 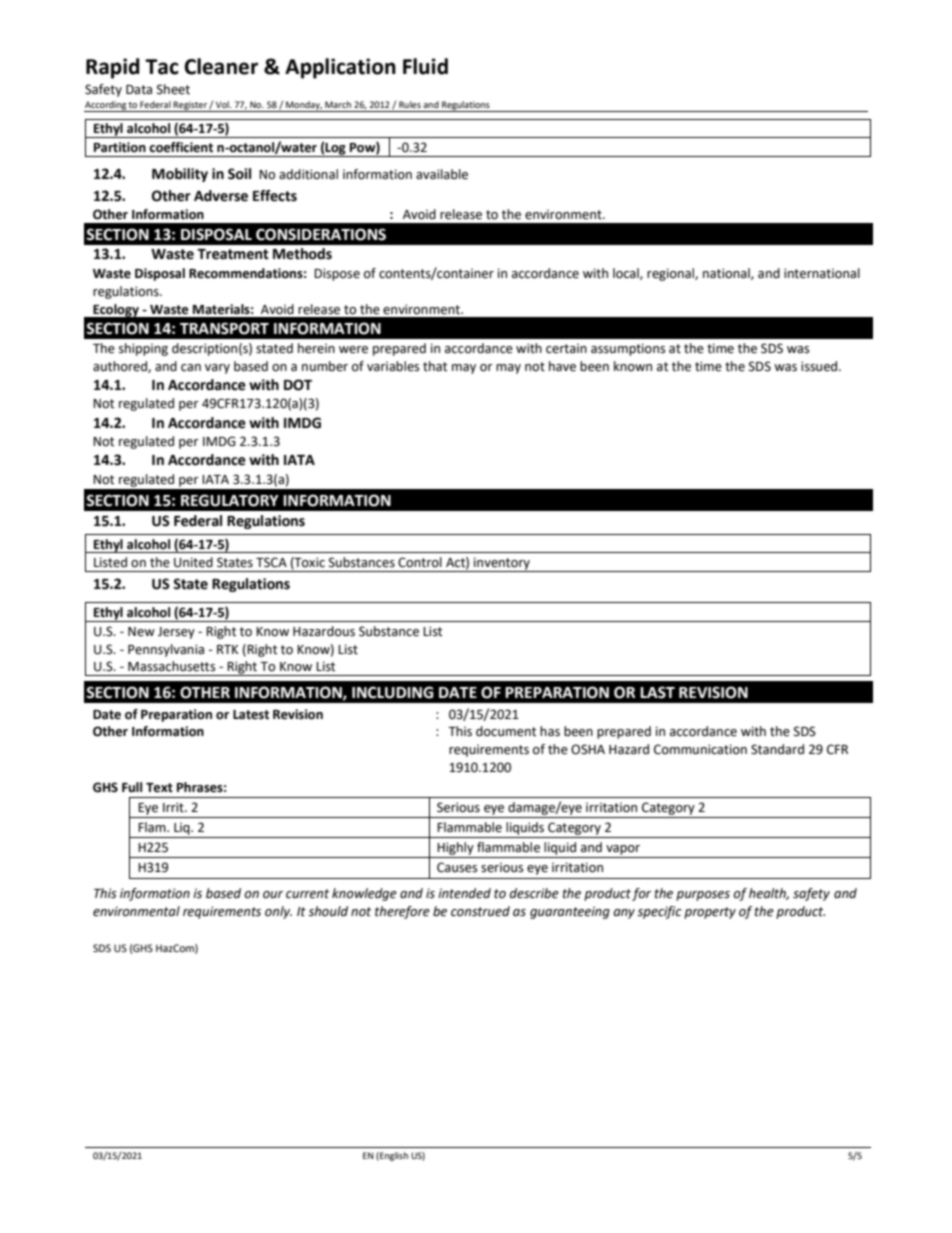 What do you see at coordinates (464, 893) in the page?
I see `intended` at bounding box center [464, 893].
